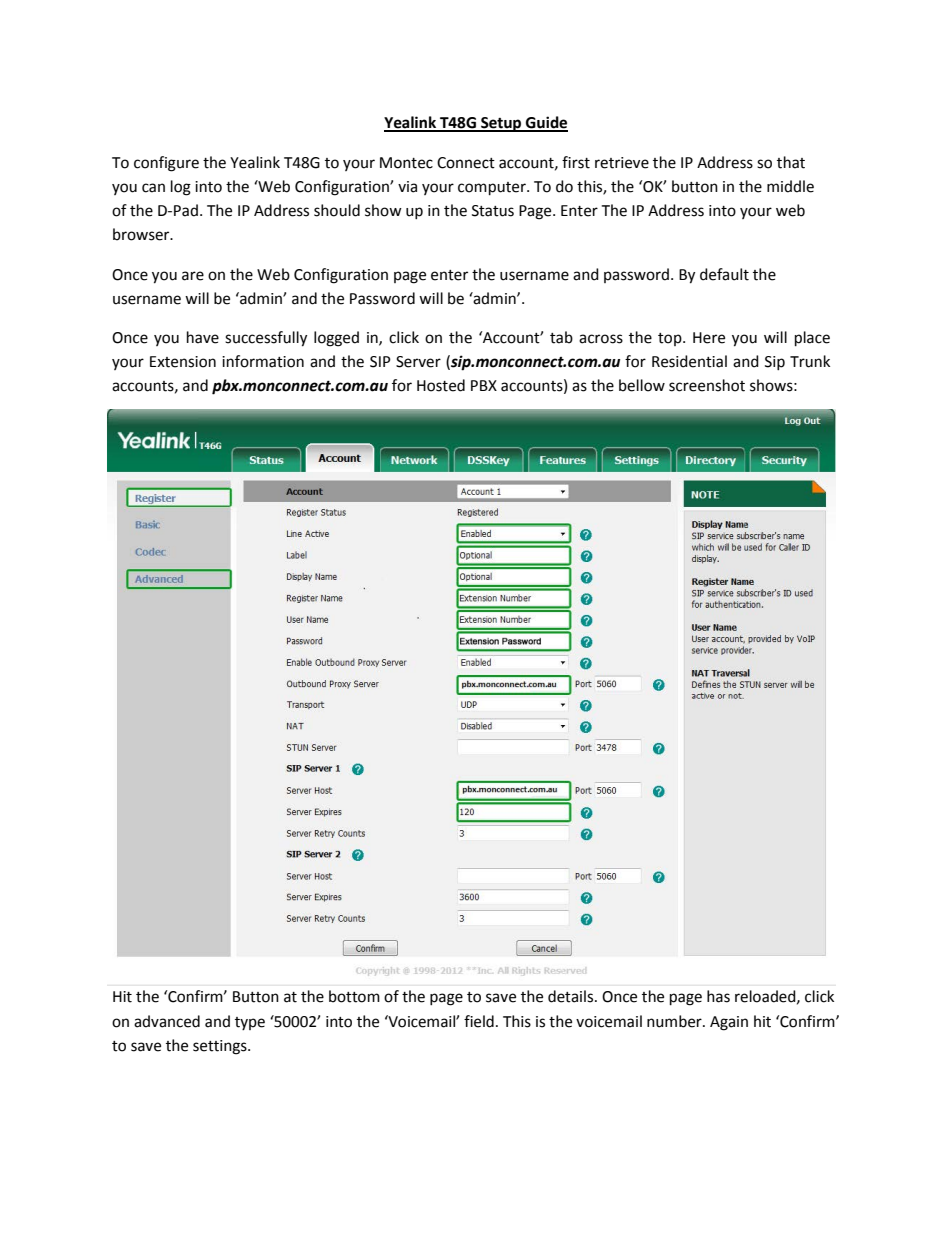 The height and width of the document is (1233, 952). I want to click on details, so click(572, 996).
